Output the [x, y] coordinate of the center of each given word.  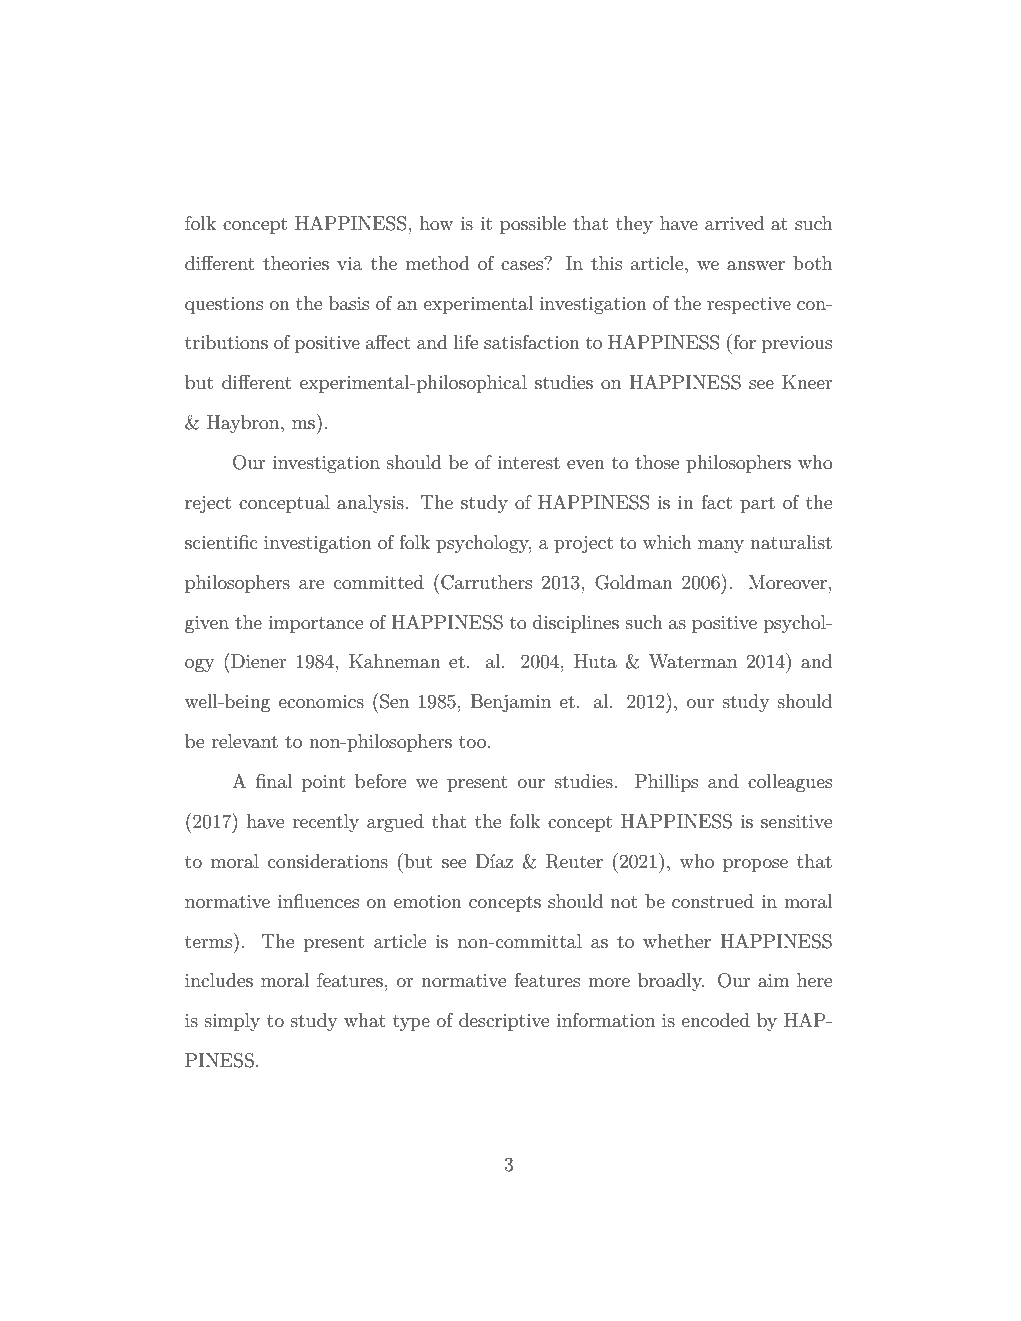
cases [523, 264]
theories [296, 263]
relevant [245, 741]
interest [528, 463]
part [757, 505]
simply [232, 1022]
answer [756, 266]
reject [208, 504]
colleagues [790, 783]
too [472, 742]
